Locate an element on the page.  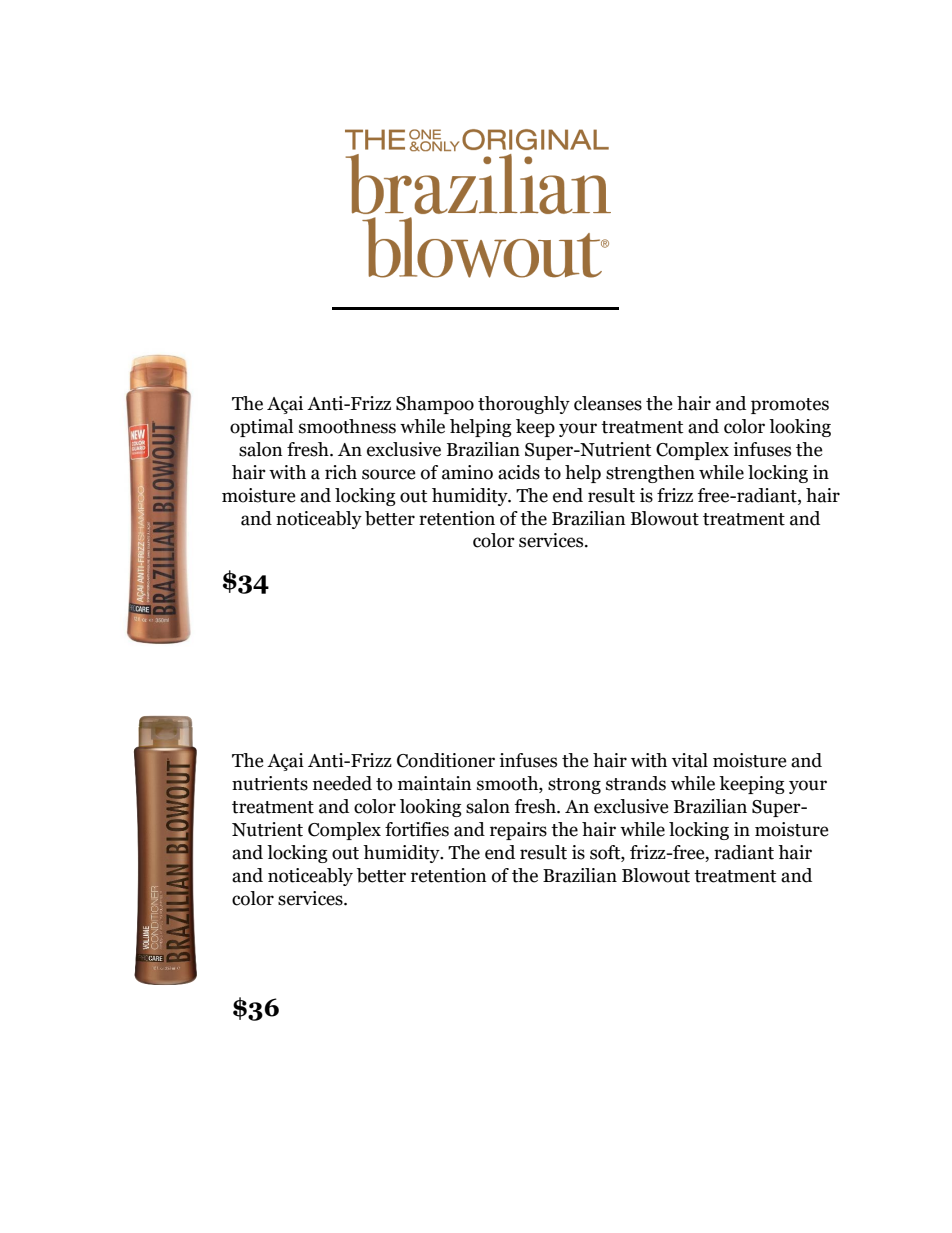
optimal is located at coordinates (261, 428).
